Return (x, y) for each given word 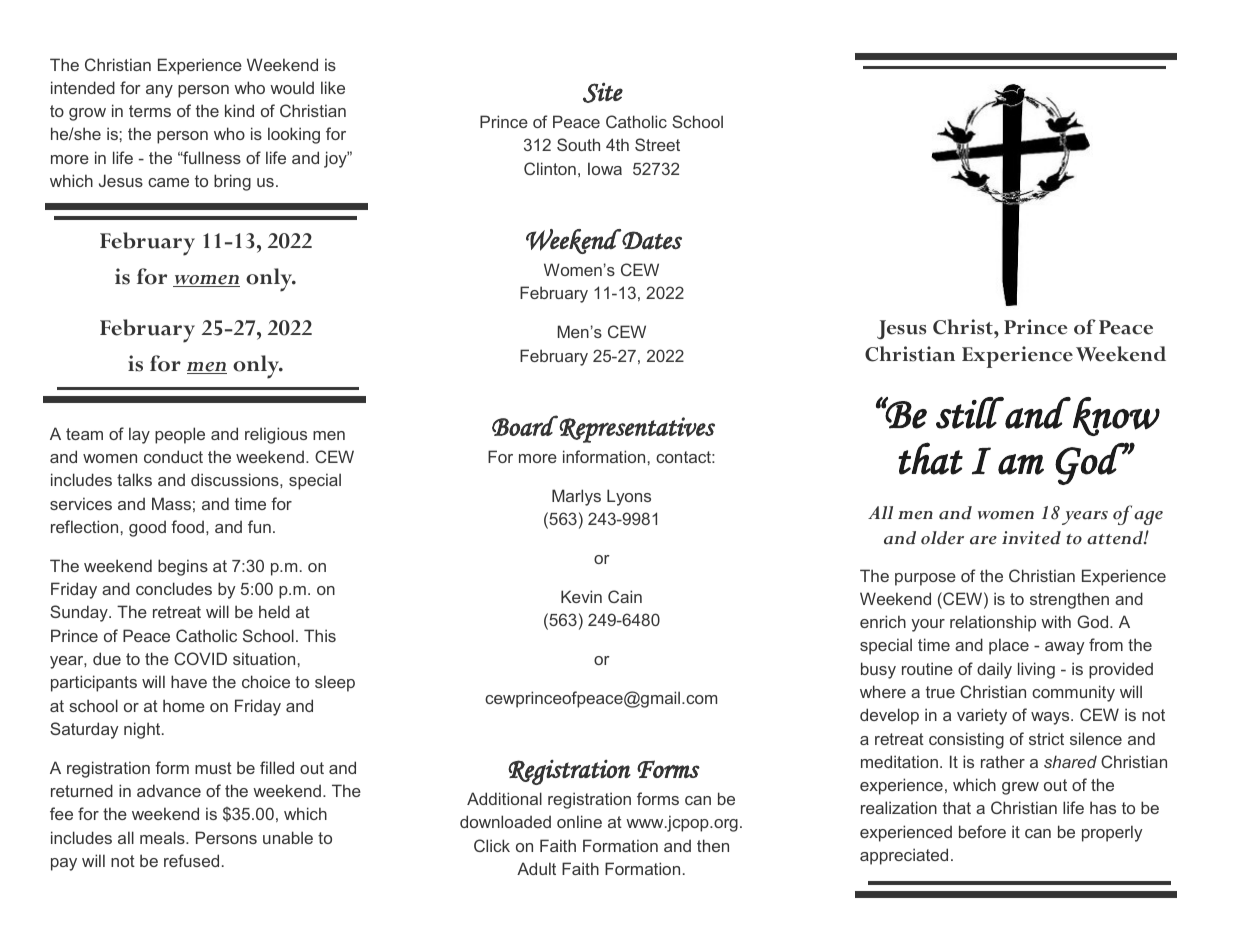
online (579, 821)
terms (150, 111)
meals (163, 837)
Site (603, 93)
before (982, 831)
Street (657, 144)
